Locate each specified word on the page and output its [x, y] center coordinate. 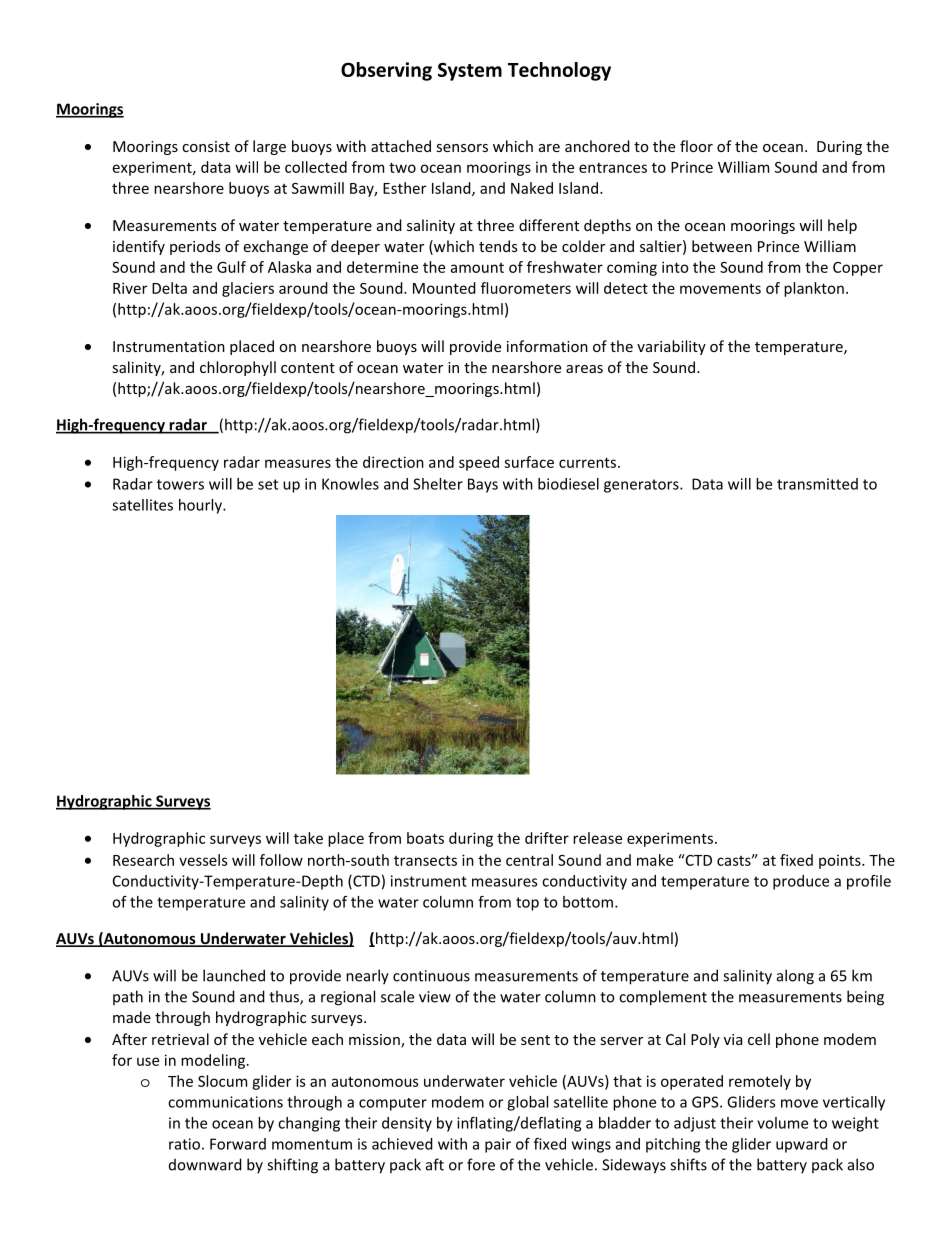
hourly [201, 506]
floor [696, 146]
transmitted [817, 484]
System [470, 71]
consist [206, 146]
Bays [483, 485]
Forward [238, 1144]
